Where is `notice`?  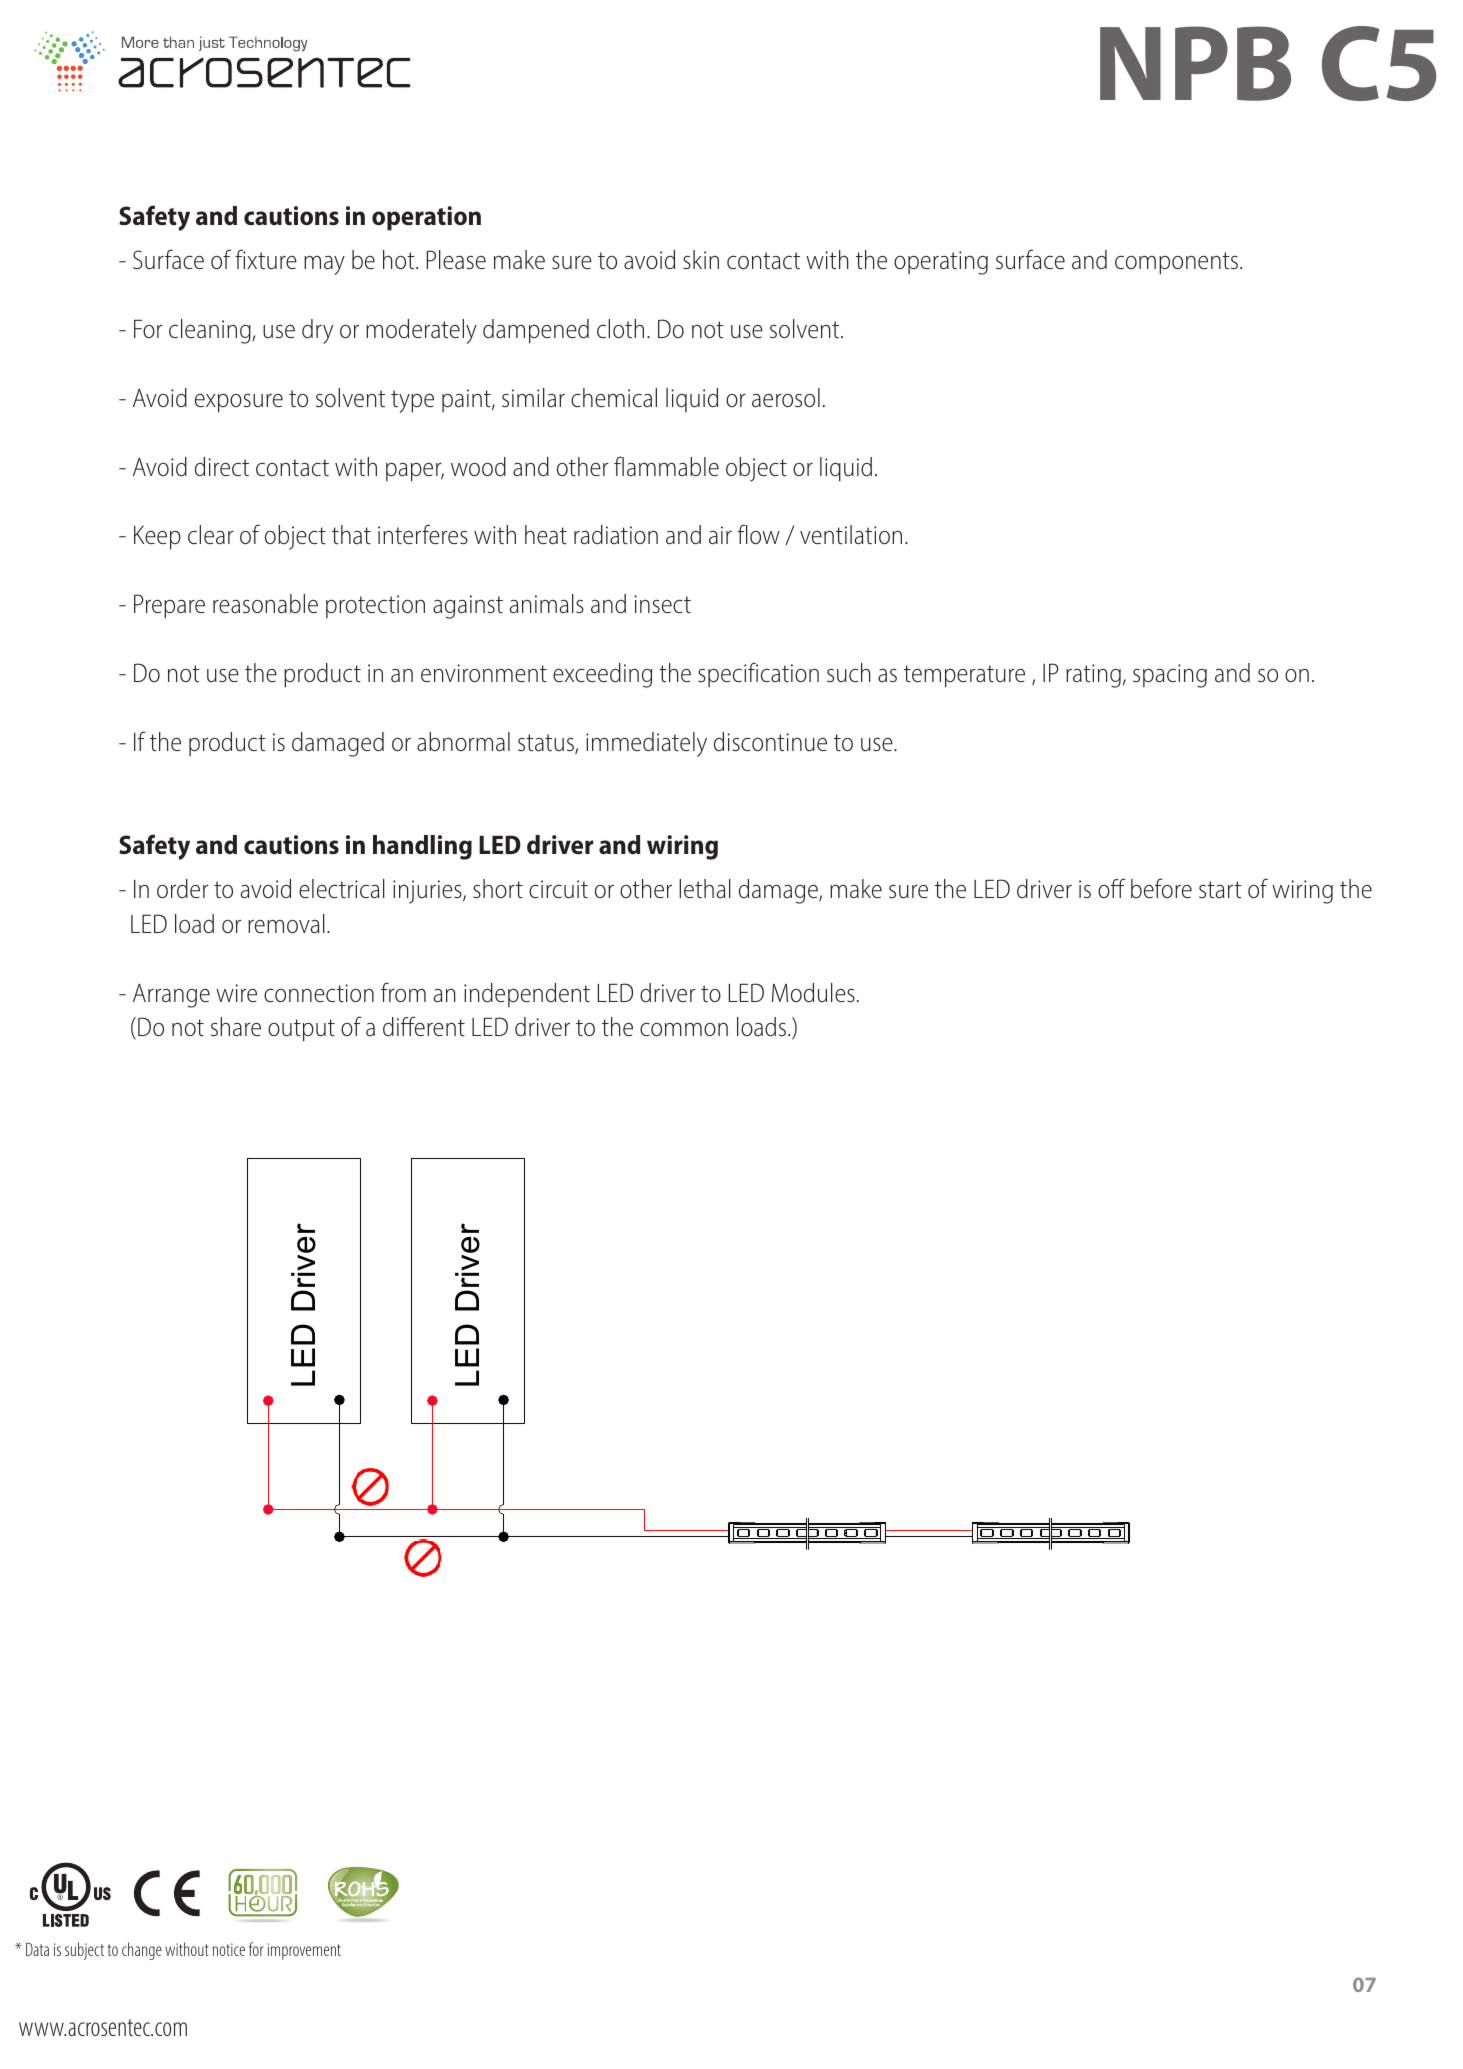
notice is located at coordinates (229, 1949).
